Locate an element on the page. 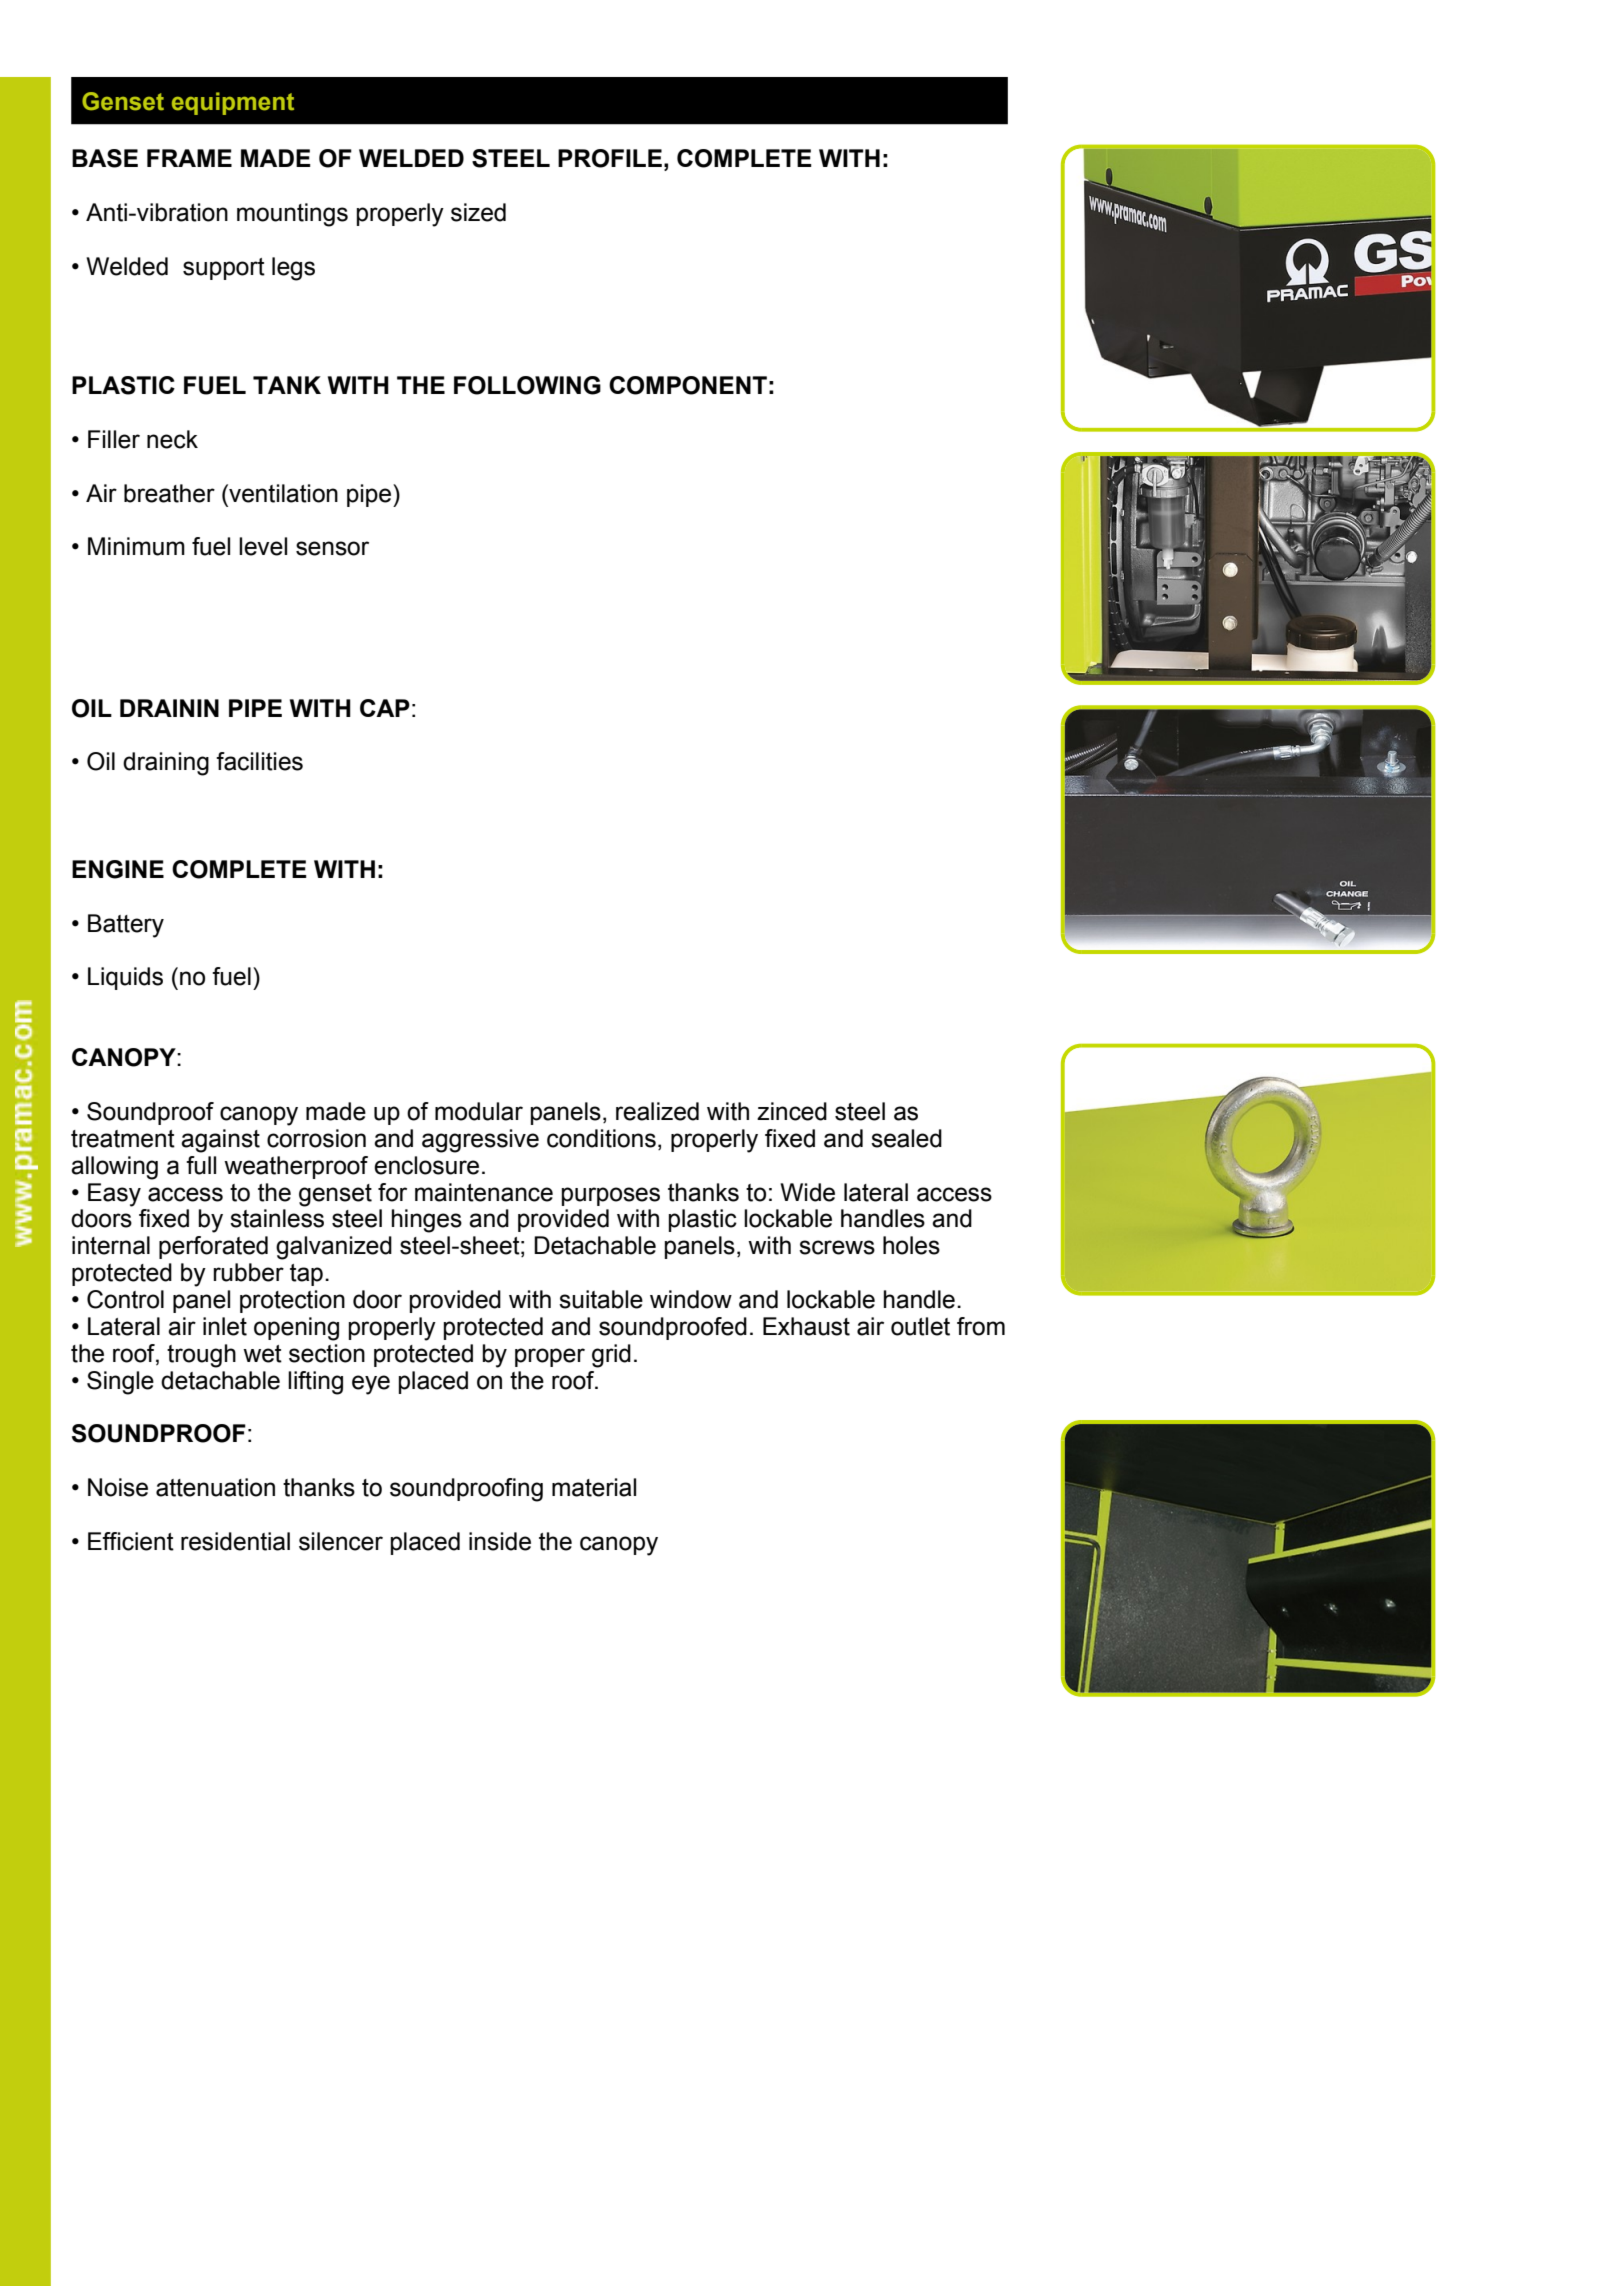  full is located at coordinates (201, 1165).
